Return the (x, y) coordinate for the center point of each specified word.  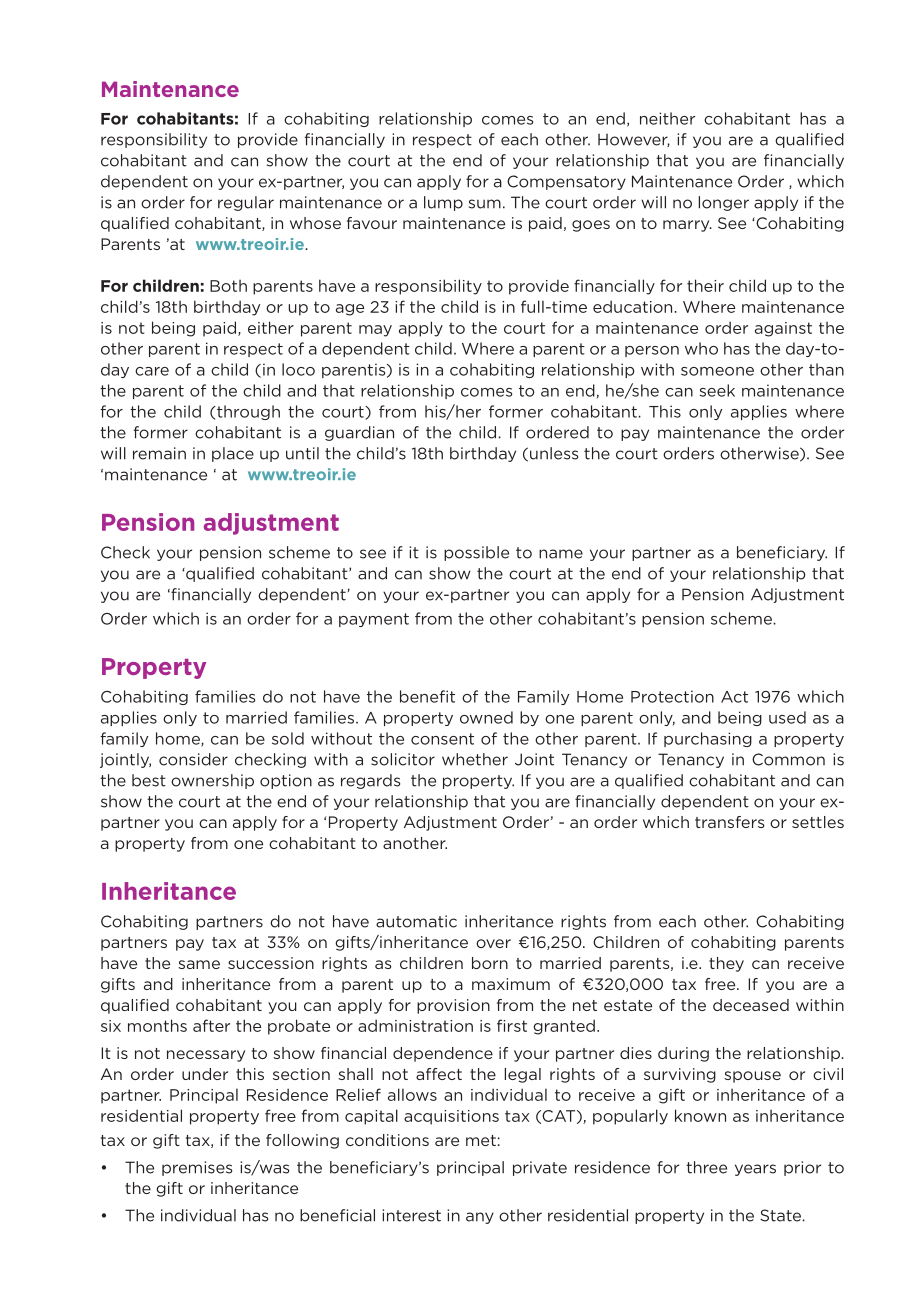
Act (734, 697)
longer (724, 203)
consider (193, 759)
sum (485, 204)
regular (246, 203)
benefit (427, 696)
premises (197, 1168)
